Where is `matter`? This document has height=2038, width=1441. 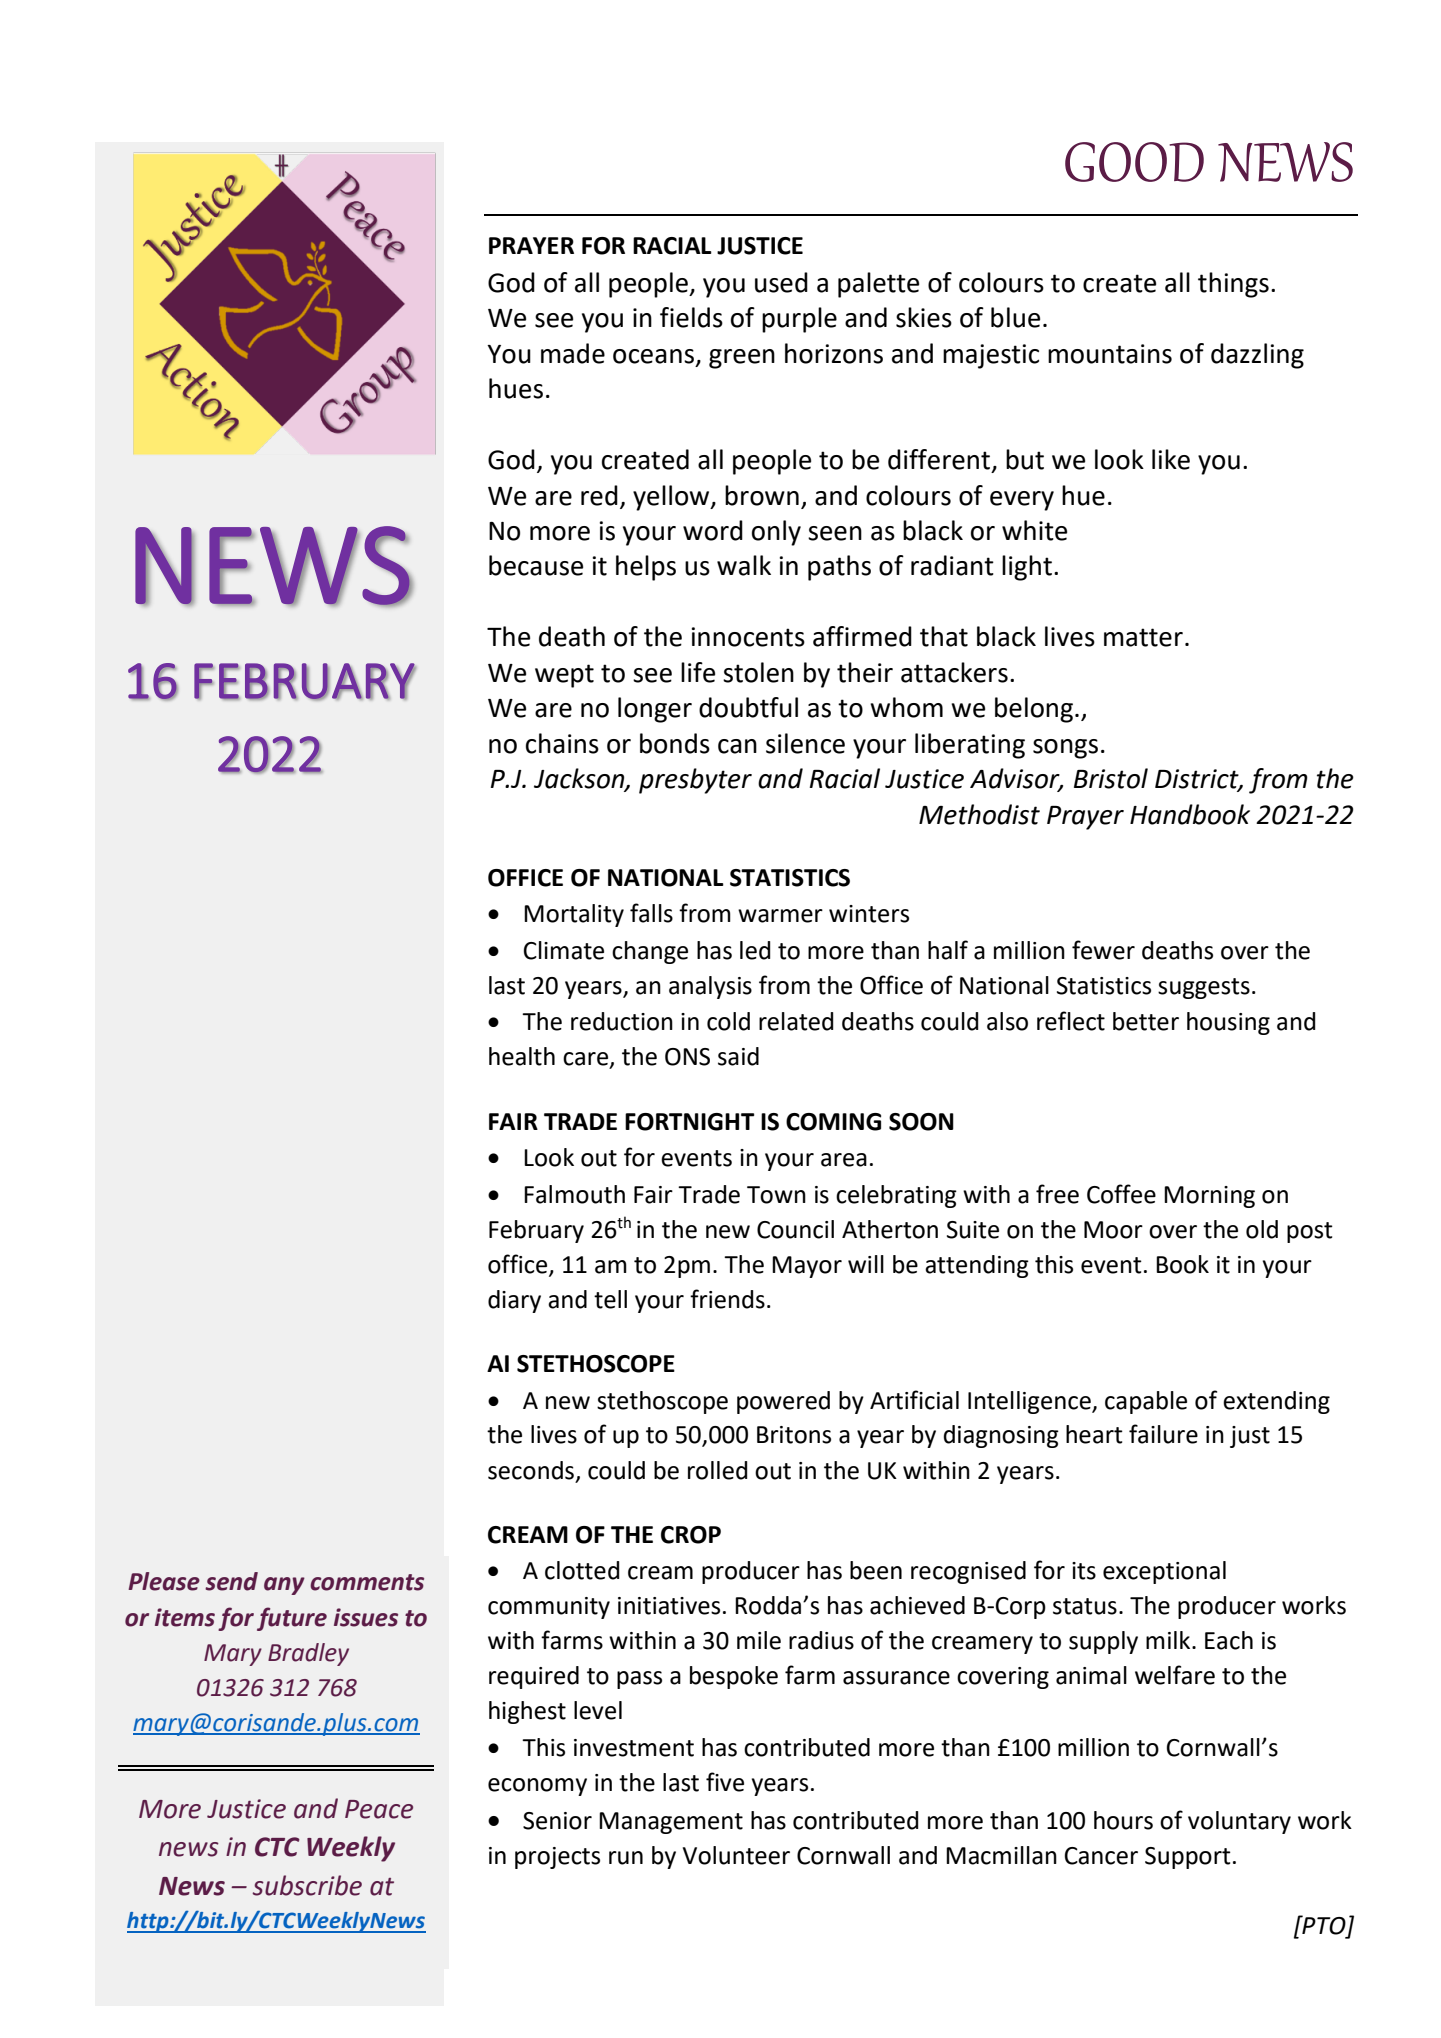
matter is located at coordinates (1143, 637).
